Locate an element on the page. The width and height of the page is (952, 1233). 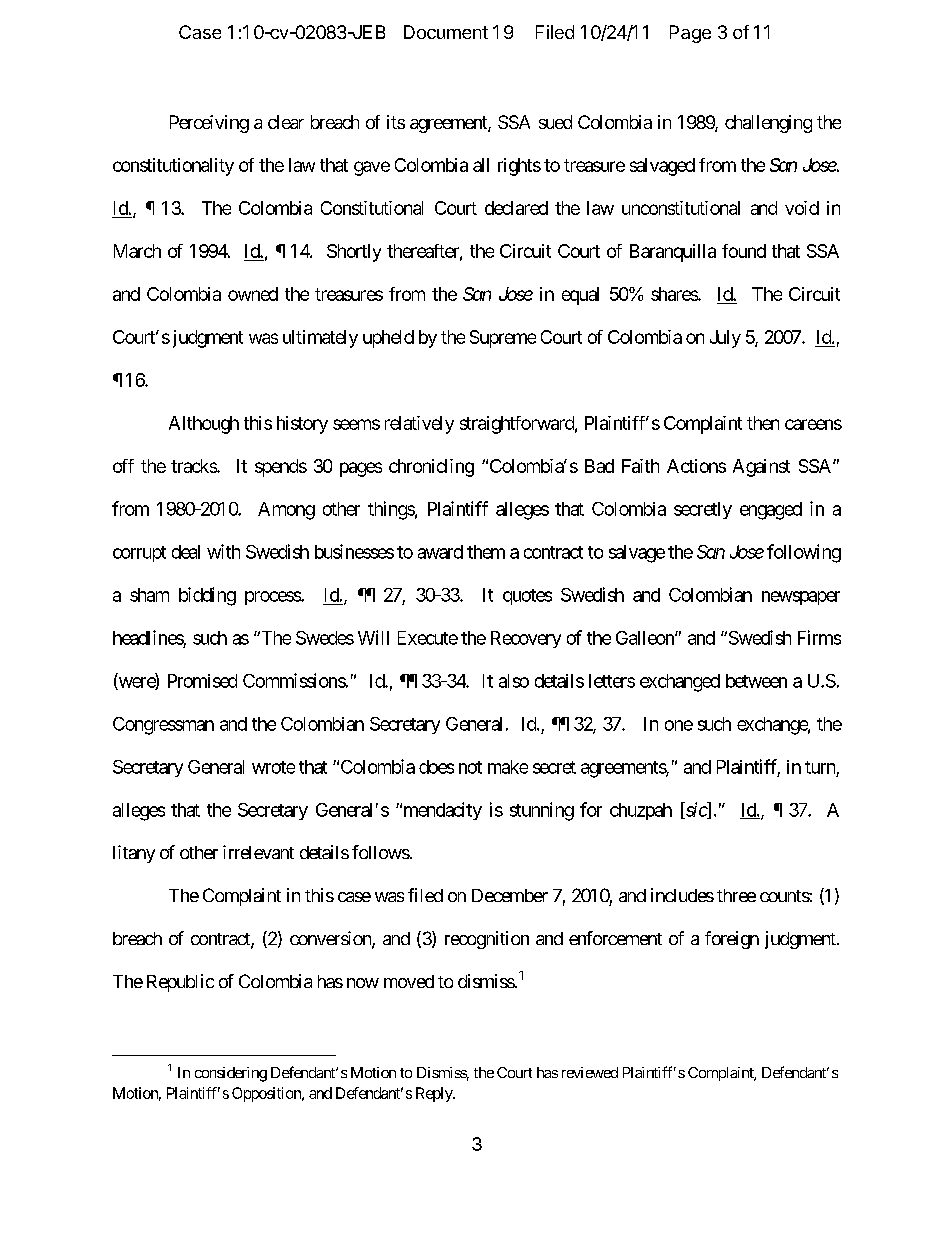
reviewed is located at coordinates (590, 1072).
